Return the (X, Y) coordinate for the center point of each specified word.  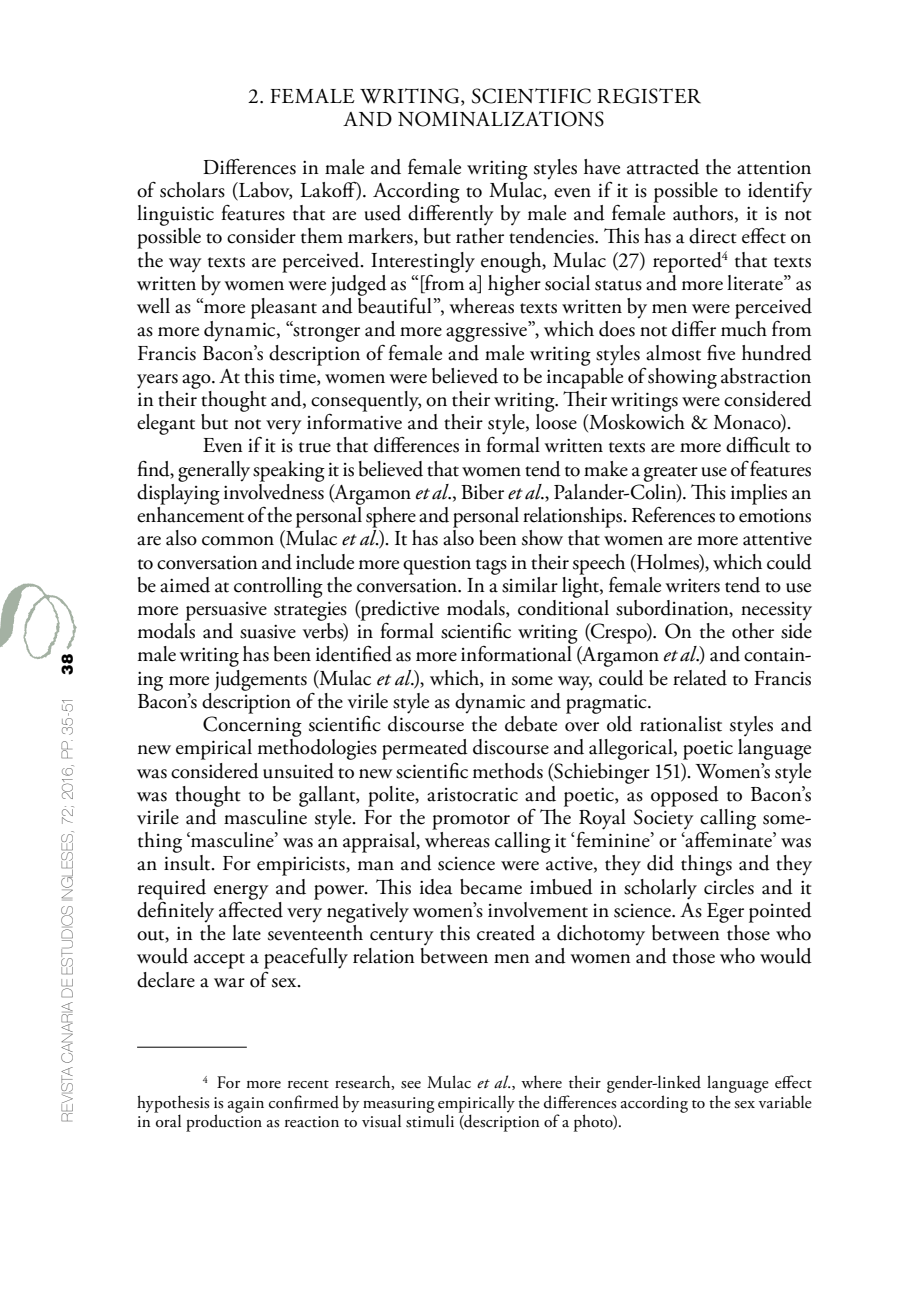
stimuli (430, 1120)
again (246, 1105)
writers (692, 585)
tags (491, 567)
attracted (663, 167)
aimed (185, 585)
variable (785, 1102)
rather (480, 236)
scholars (192, 190)
